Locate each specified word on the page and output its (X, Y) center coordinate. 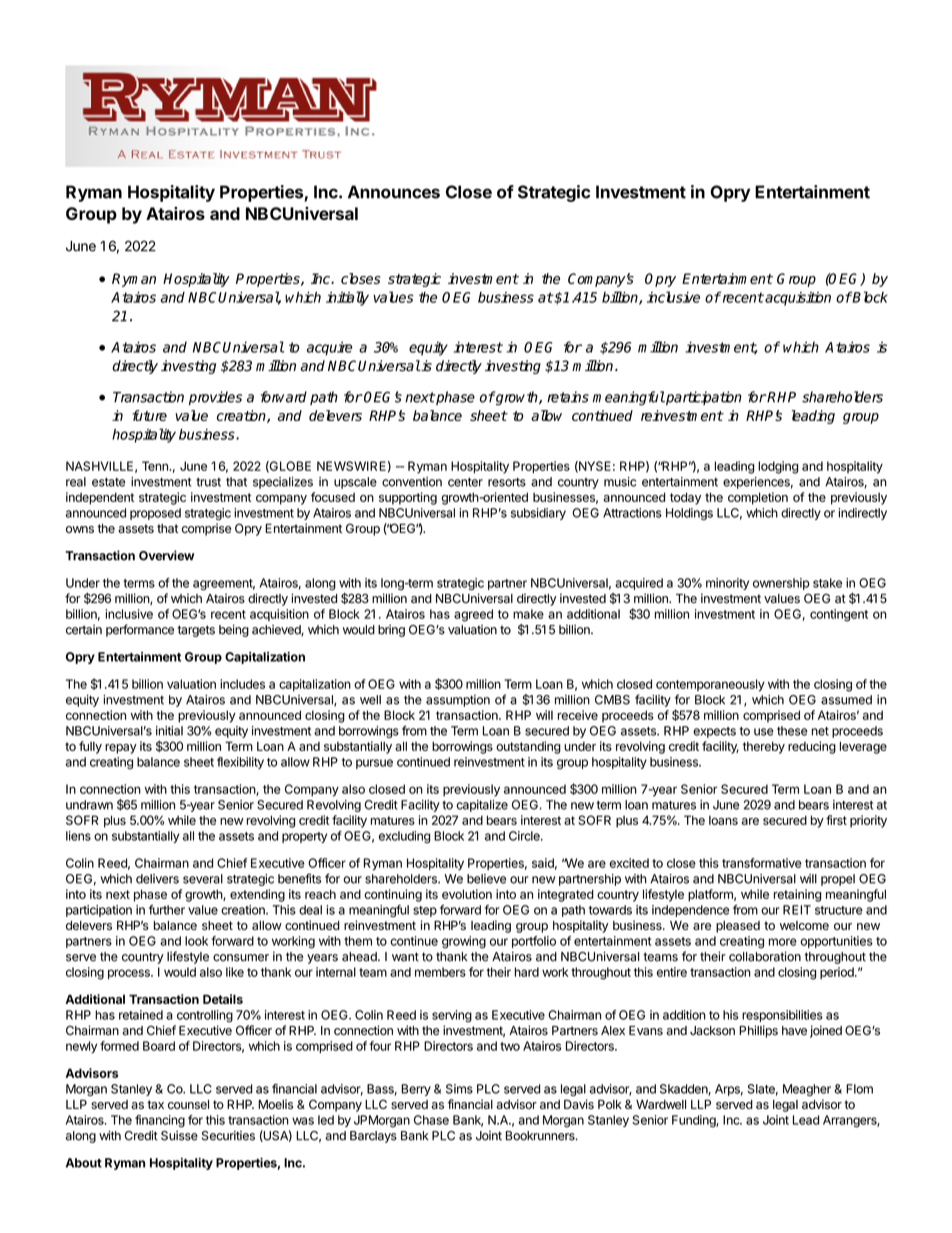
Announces (394, 192)
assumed (846, 700)
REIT (797, 910)
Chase (431, 1120)
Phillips (758, 1031)
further (167, 910)
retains (568, 397)
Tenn (156, 466)
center (465, 482)
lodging (778, 467)
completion (758, 498)
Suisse (179, 1136)
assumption (458, 701)
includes (242, 684)
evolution (467, 894)
